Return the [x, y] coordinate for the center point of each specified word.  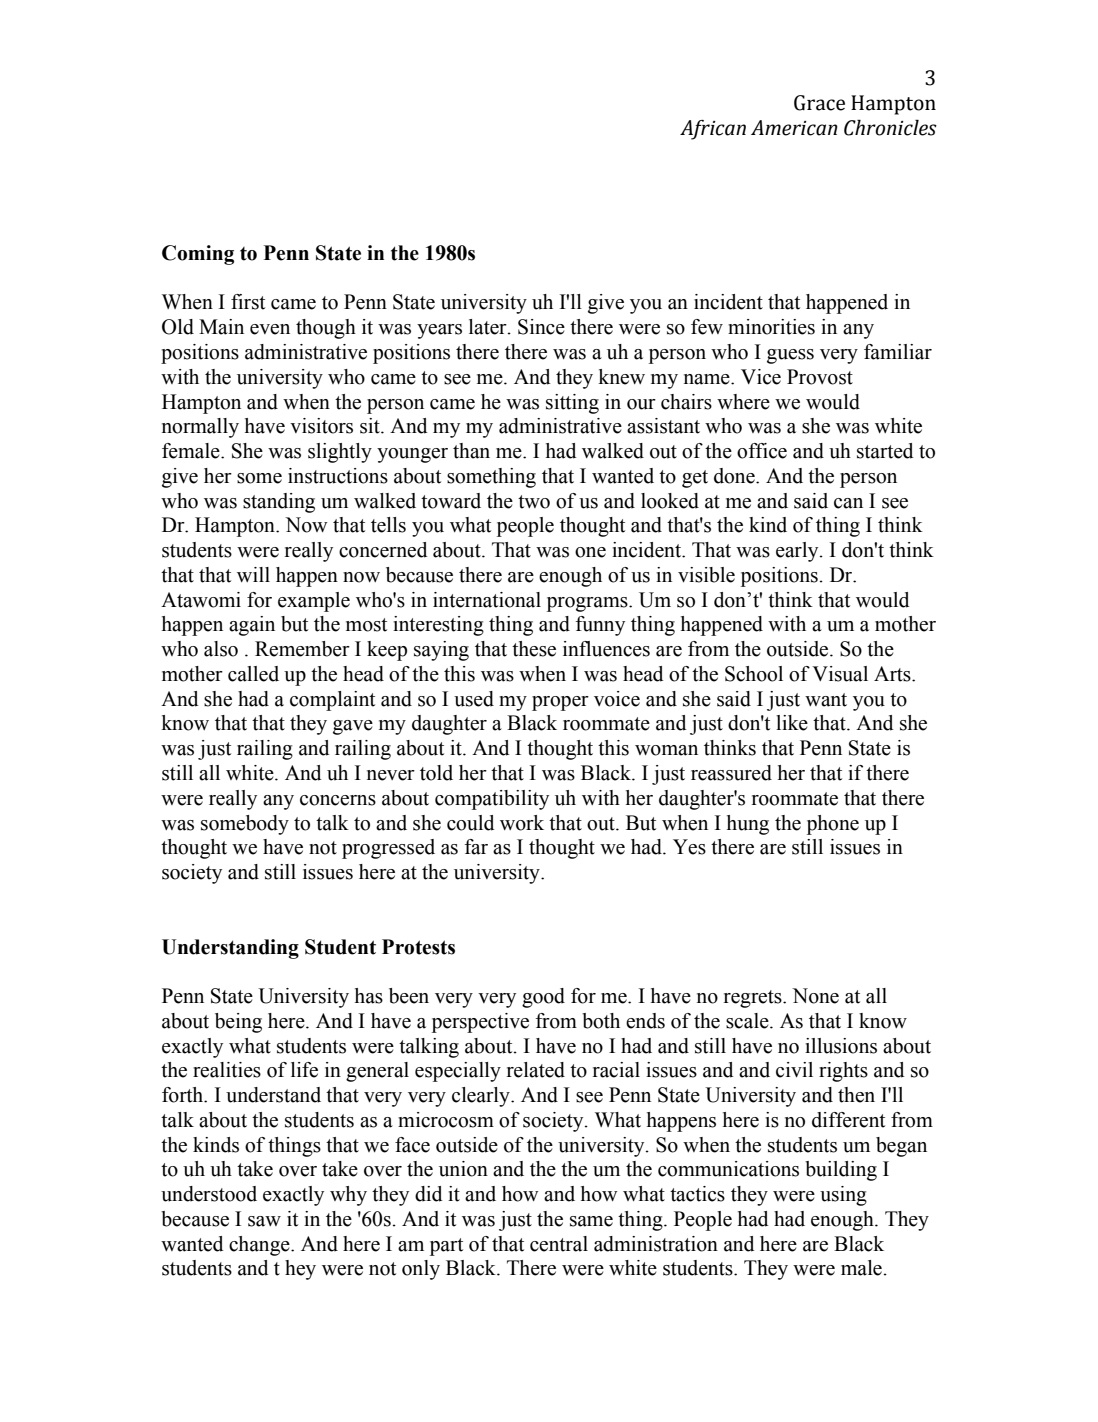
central [559, 1244]
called [253, 674]
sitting [572, 404]
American [794, 128]
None [815, 996]
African [713, 130]
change [260, 1246]
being [238, 1023]
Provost [820, 377]
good [543, 998]
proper [560, 703]
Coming [198, 255]
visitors [321, 426]
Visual [840, 674]
